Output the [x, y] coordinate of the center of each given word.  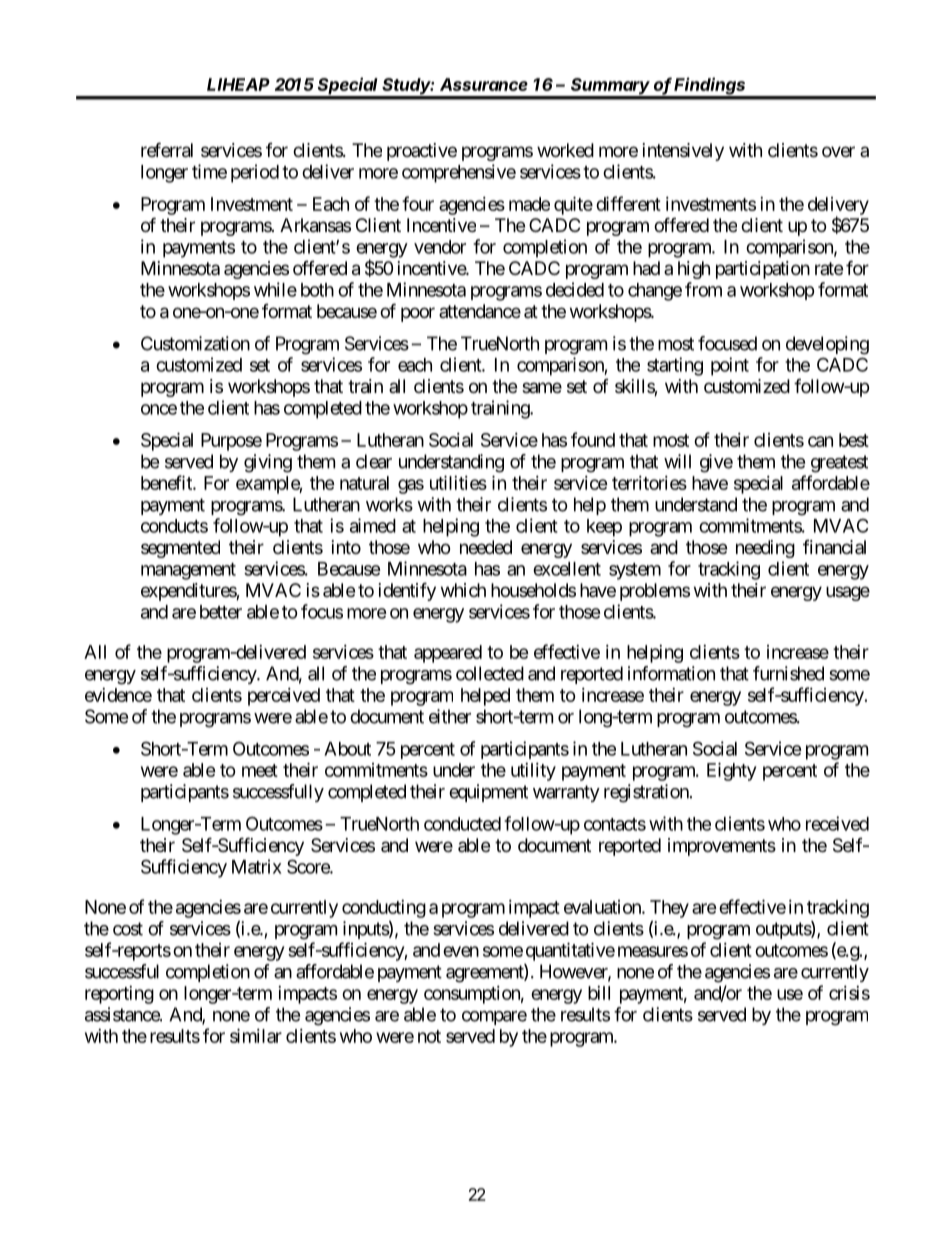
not [429, 1036]
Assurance [484, 84]
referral [167, 150]
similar [256, 1035]
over [838, 151]
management [188, 571]
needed [486, 547]
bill [599, 993]
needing [765, 549]
